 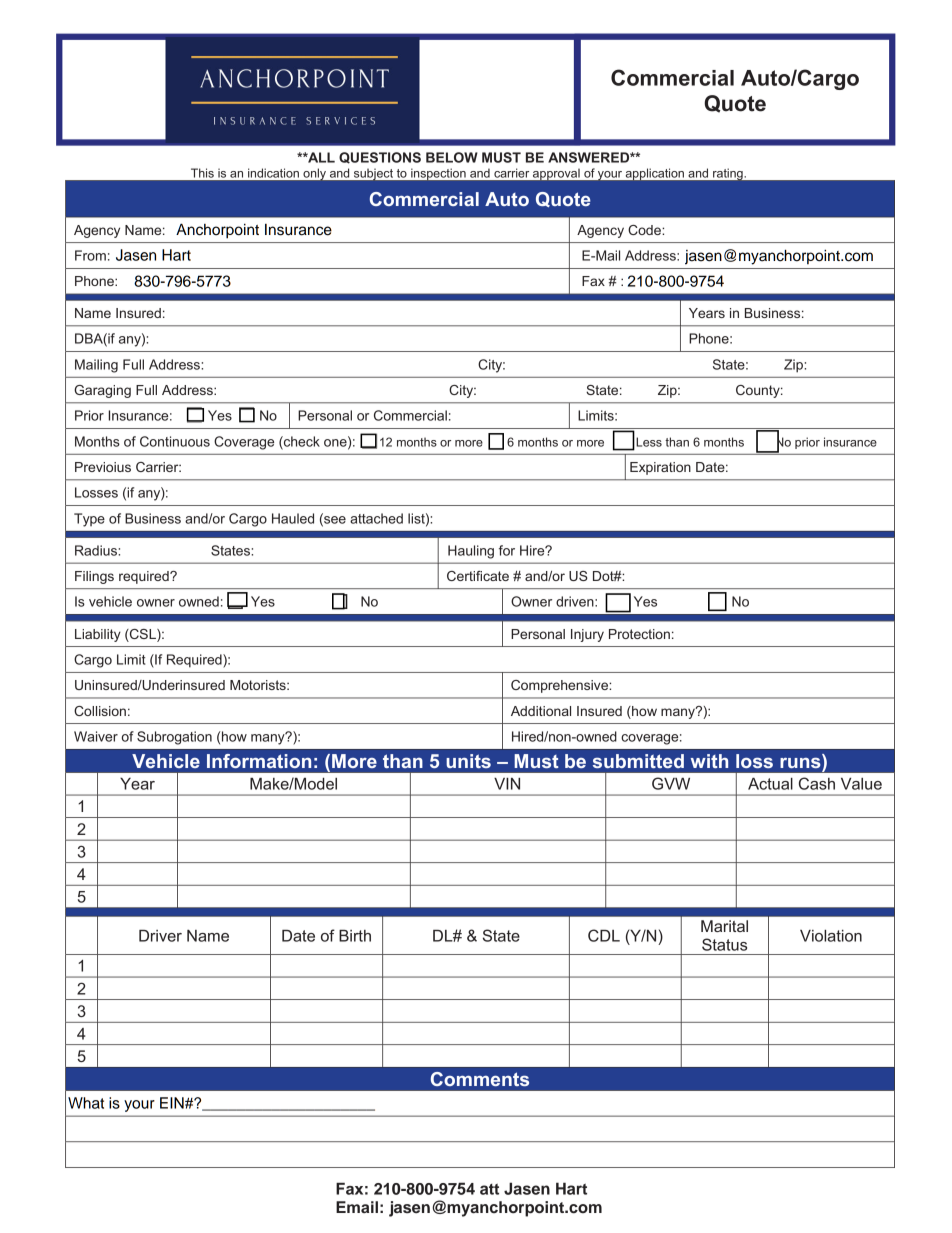 What do you see at coordinates (90, 255) in the screenshot?
I see `From` at bounding box center [90, 255].
